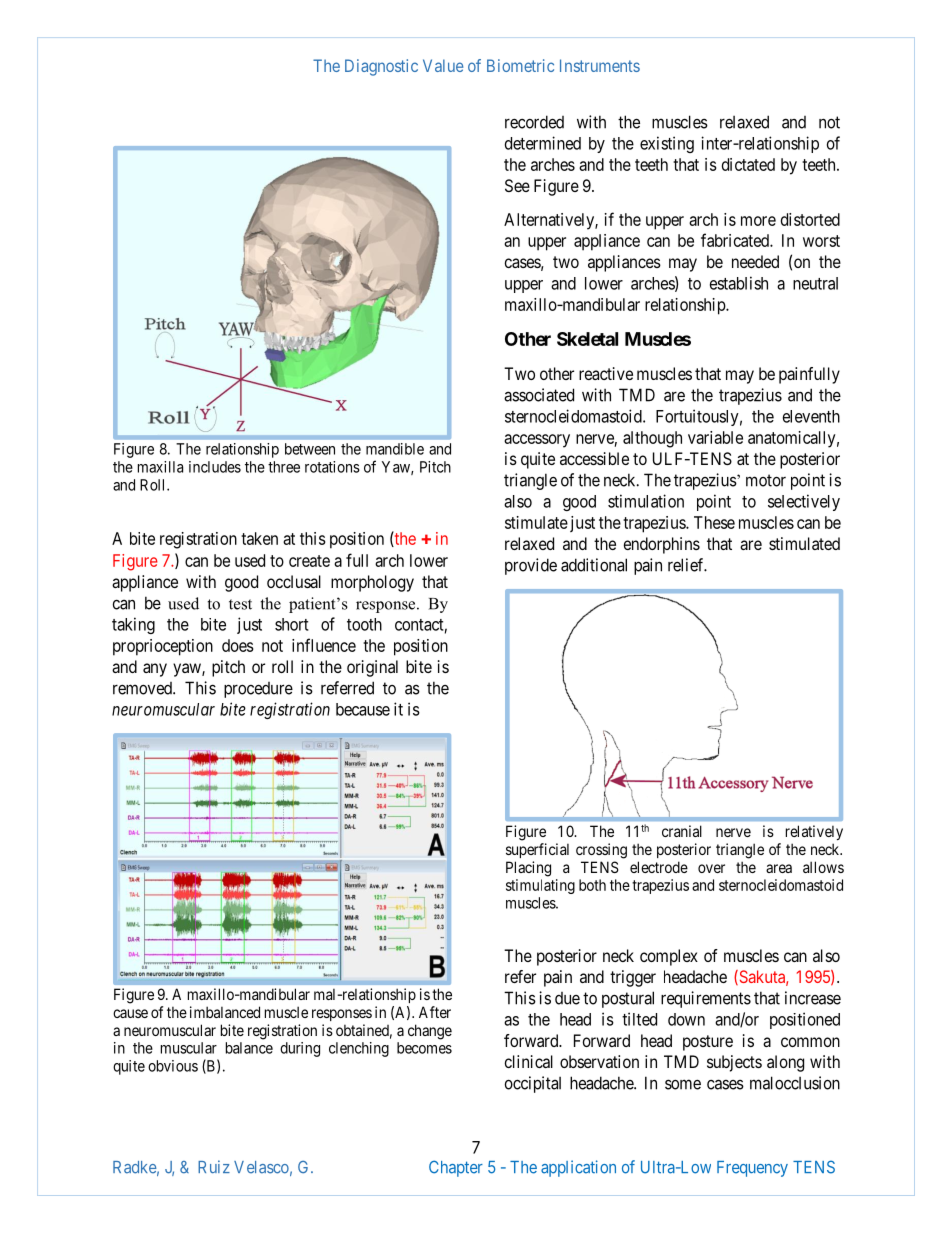 The height and width of the document is (1233, 952). I want to click on Value, so click(443, 65).
